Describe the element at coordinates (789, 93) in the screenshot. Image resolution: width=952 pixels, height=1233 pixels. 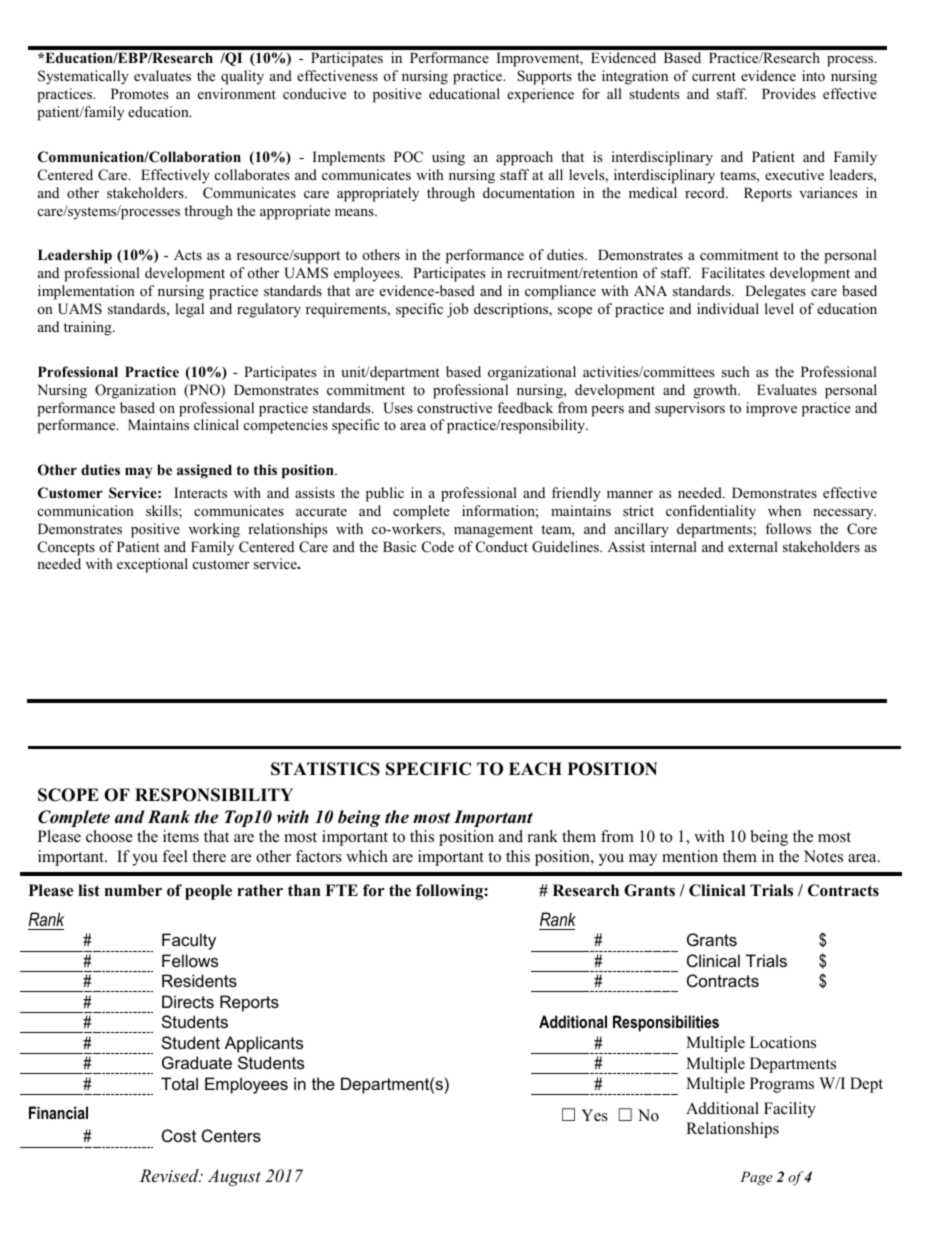
I see `Provides` at that location.
